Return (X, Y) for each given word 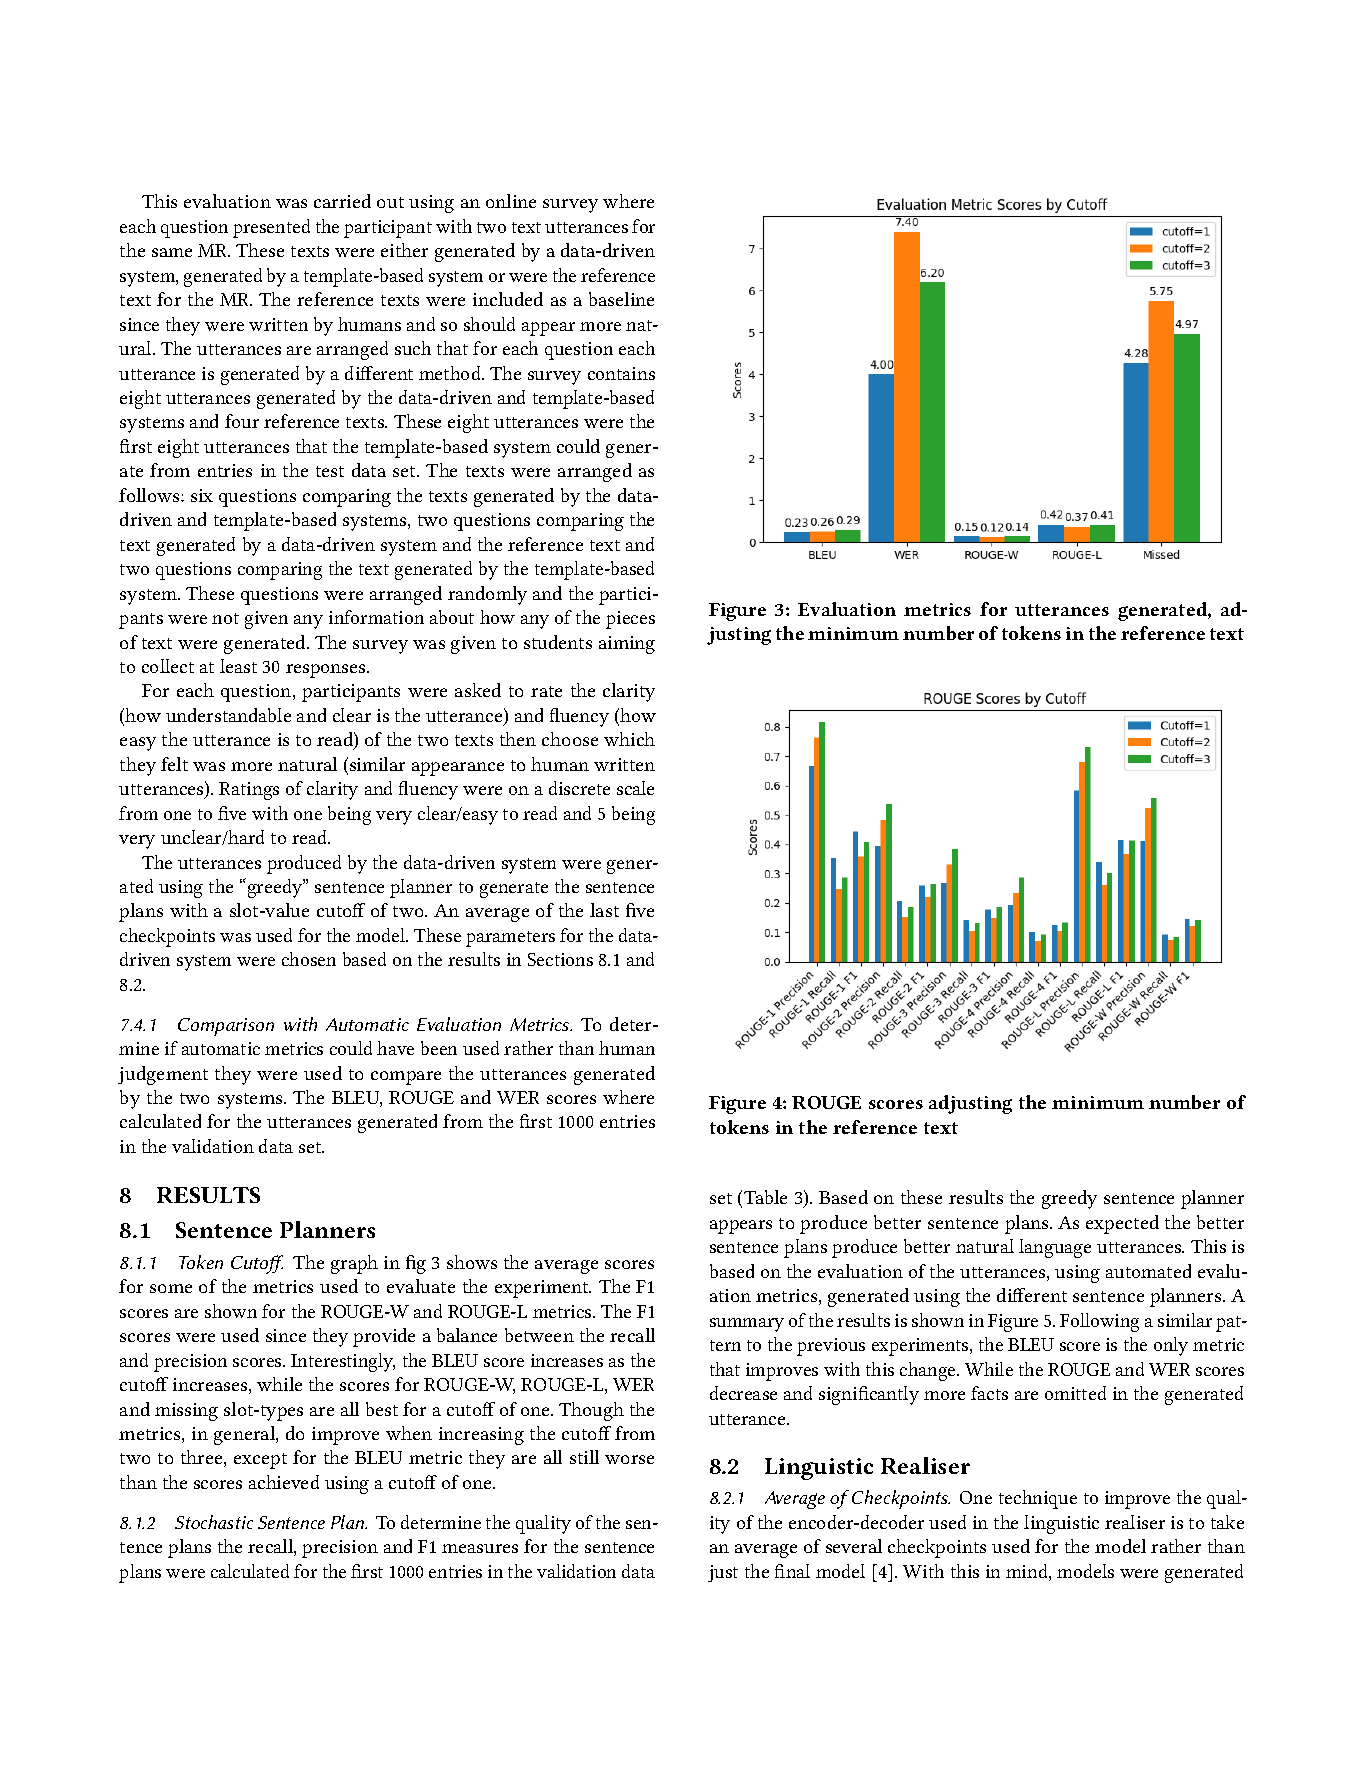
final (792, 1571)
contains (621, 373)
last (604, 910)
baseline (621, 299)
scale (635, 788)
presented (271, 228)
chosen (309, 959)
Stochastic (214, 1522)
